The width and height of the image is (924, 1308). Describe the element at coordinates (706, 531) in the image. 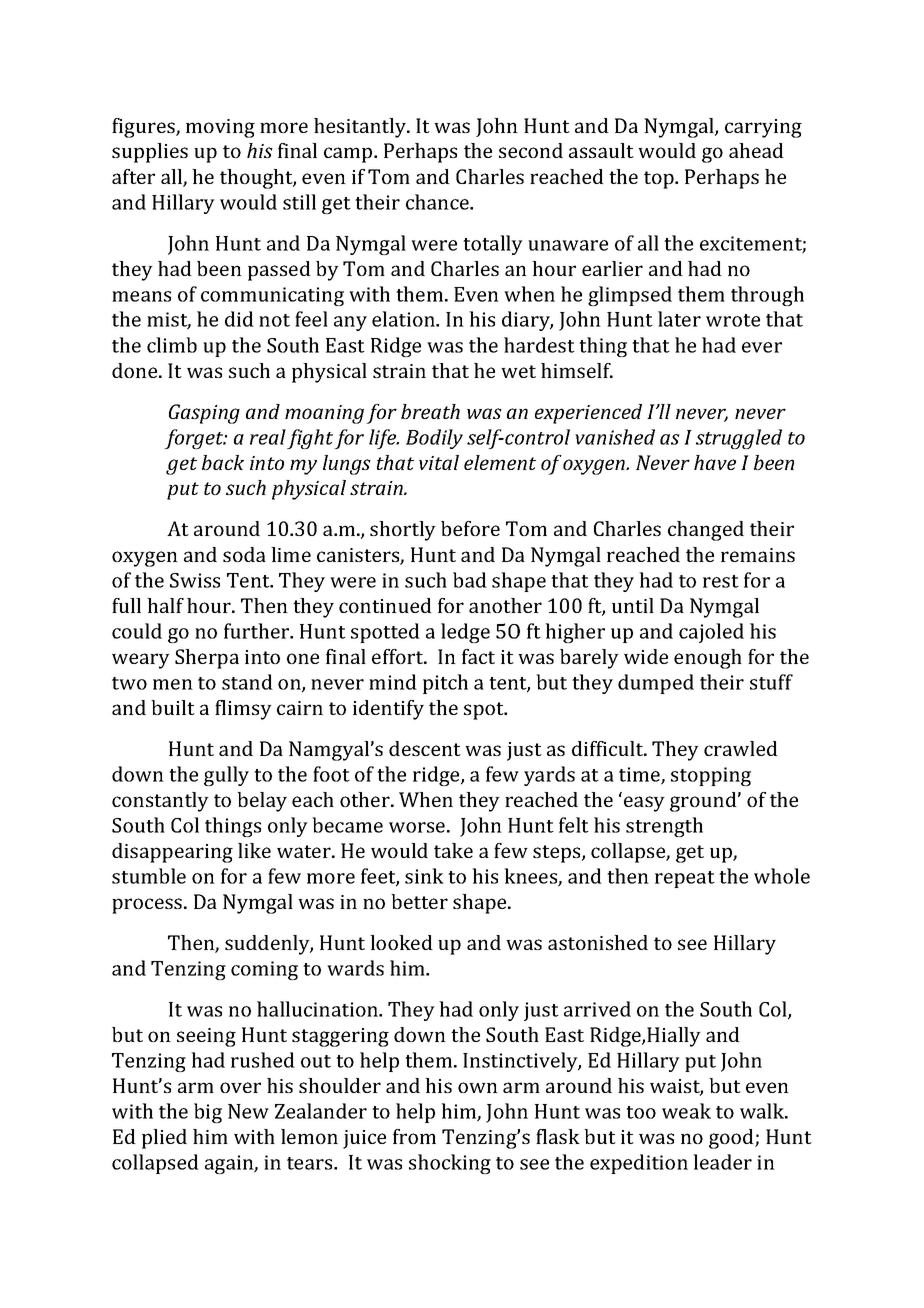

I see `changed` at that location.
